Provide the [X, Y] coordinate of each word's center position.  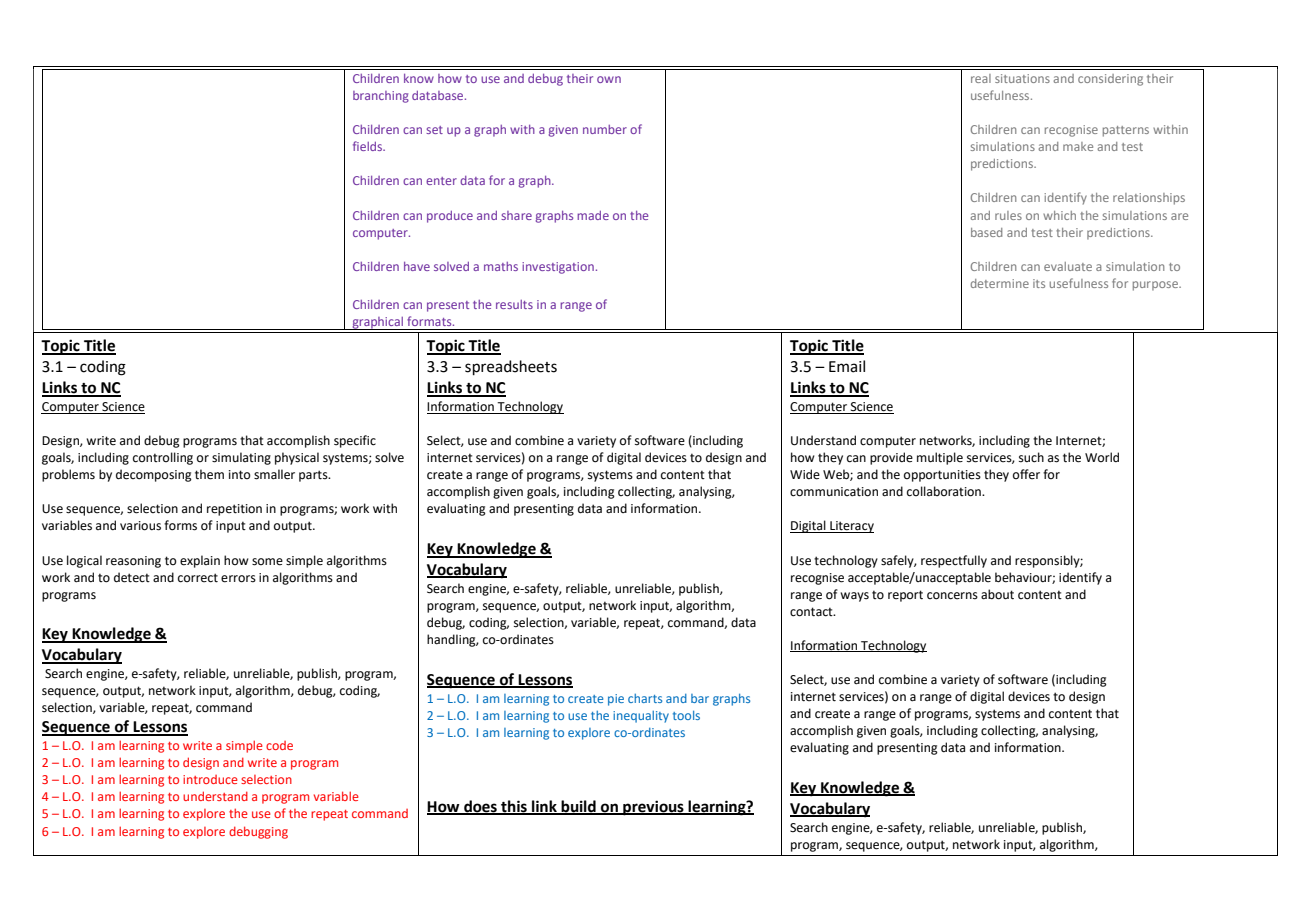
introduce [210, 779]
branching [381, 97]
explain [200, 561]
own [609, 79]
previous [653, 808]
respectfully [954, 561]
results [514, 304]
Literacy [851, 527]
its [1039, 283]
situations [1022, 78]
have [417, 266]
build [578, 807]
